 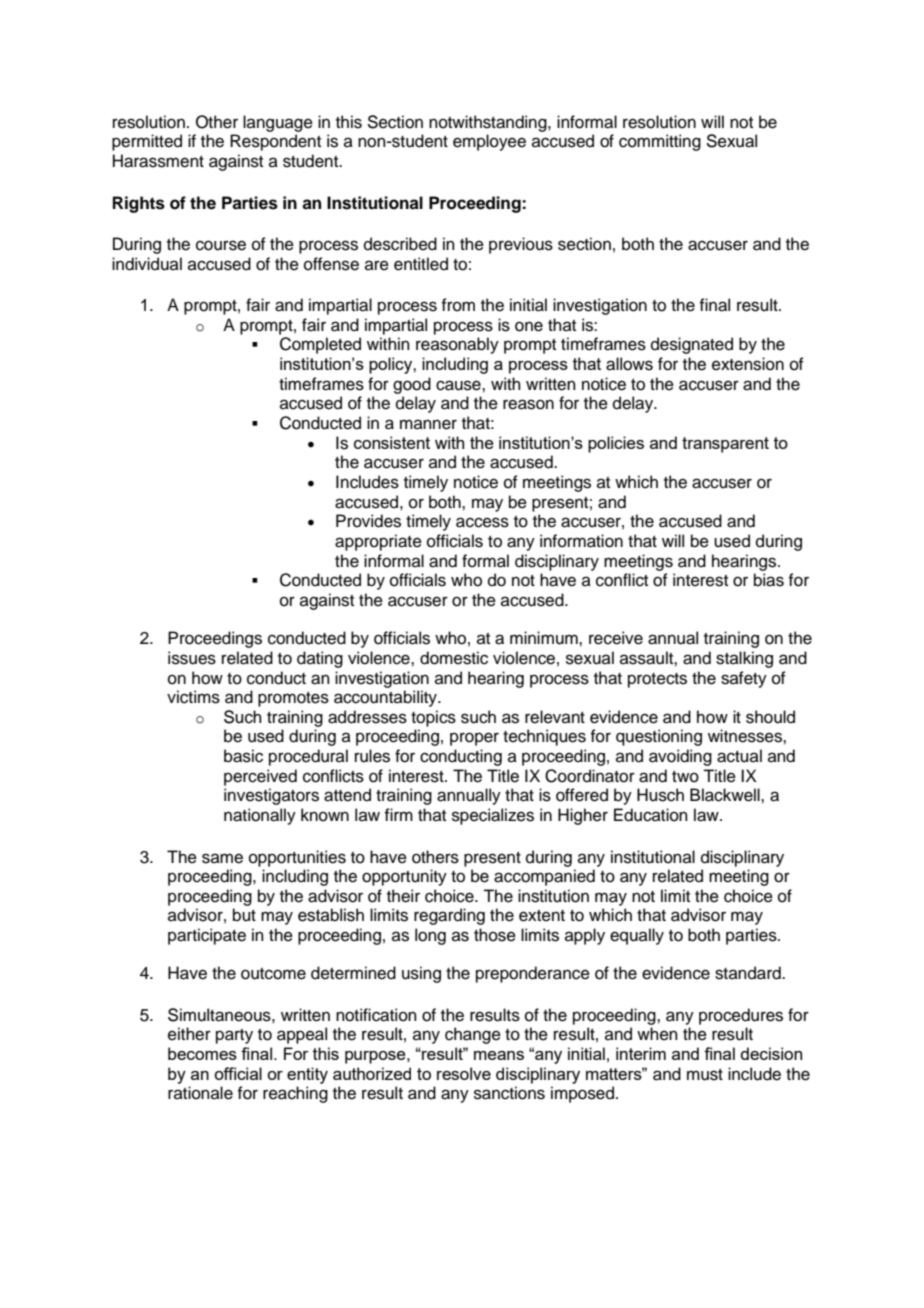 What do you see at coordinates (454, 658) in the screenshot?
I see `domestic` at bounding box center [454, 658].
